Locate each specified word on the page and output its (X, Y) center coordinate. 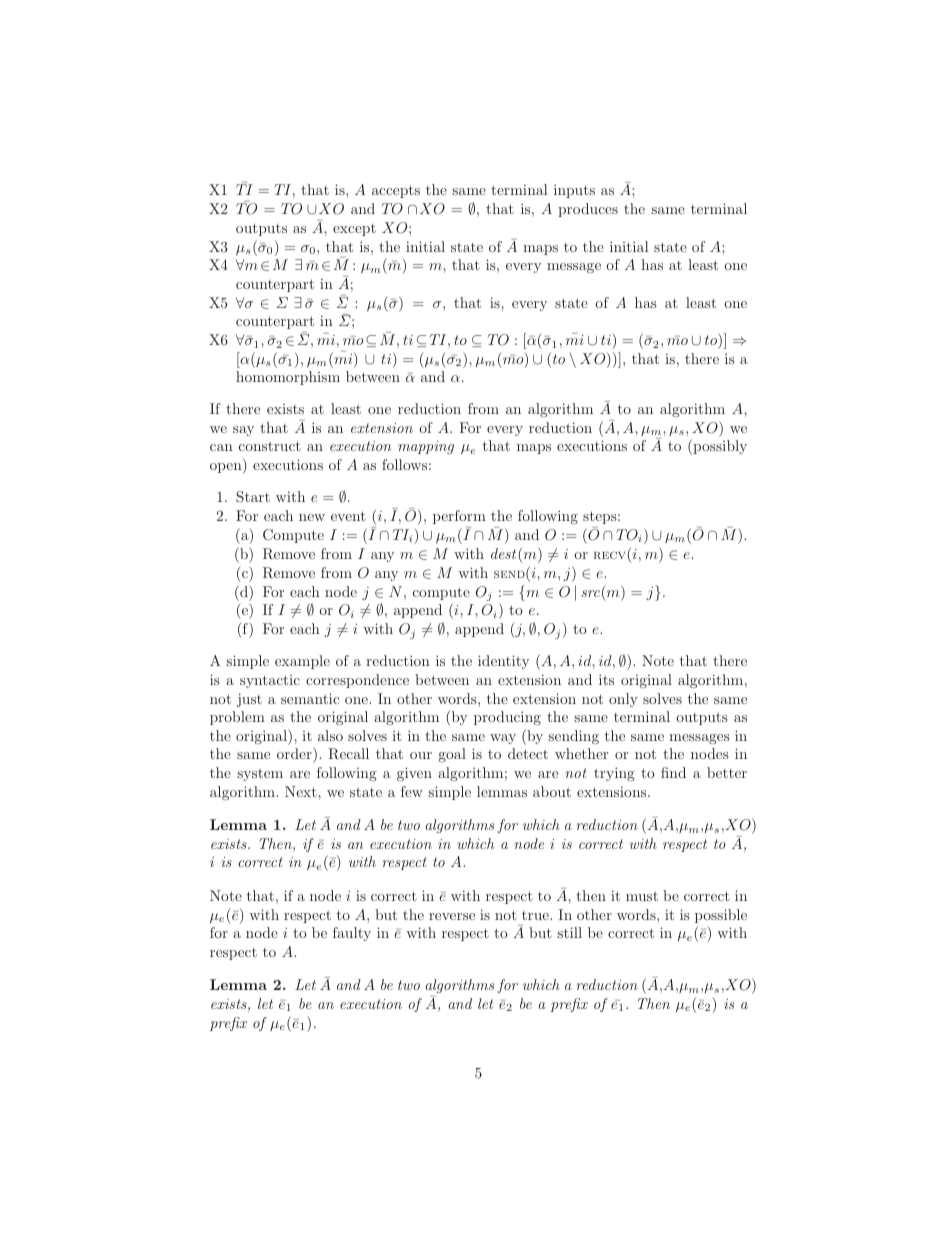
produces (588, 210)
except (354, 230)
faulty (352, 934)
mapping (426, 447)
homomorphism (288, 378)
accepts (396, 191)
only (623, 700)
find (673, 772)
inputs (574, 191)
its (606, 679)
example (302, 662)
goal (452, 755)
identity (503, 662)
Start (253, 497)
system (260, 774)
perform (459, 517)
